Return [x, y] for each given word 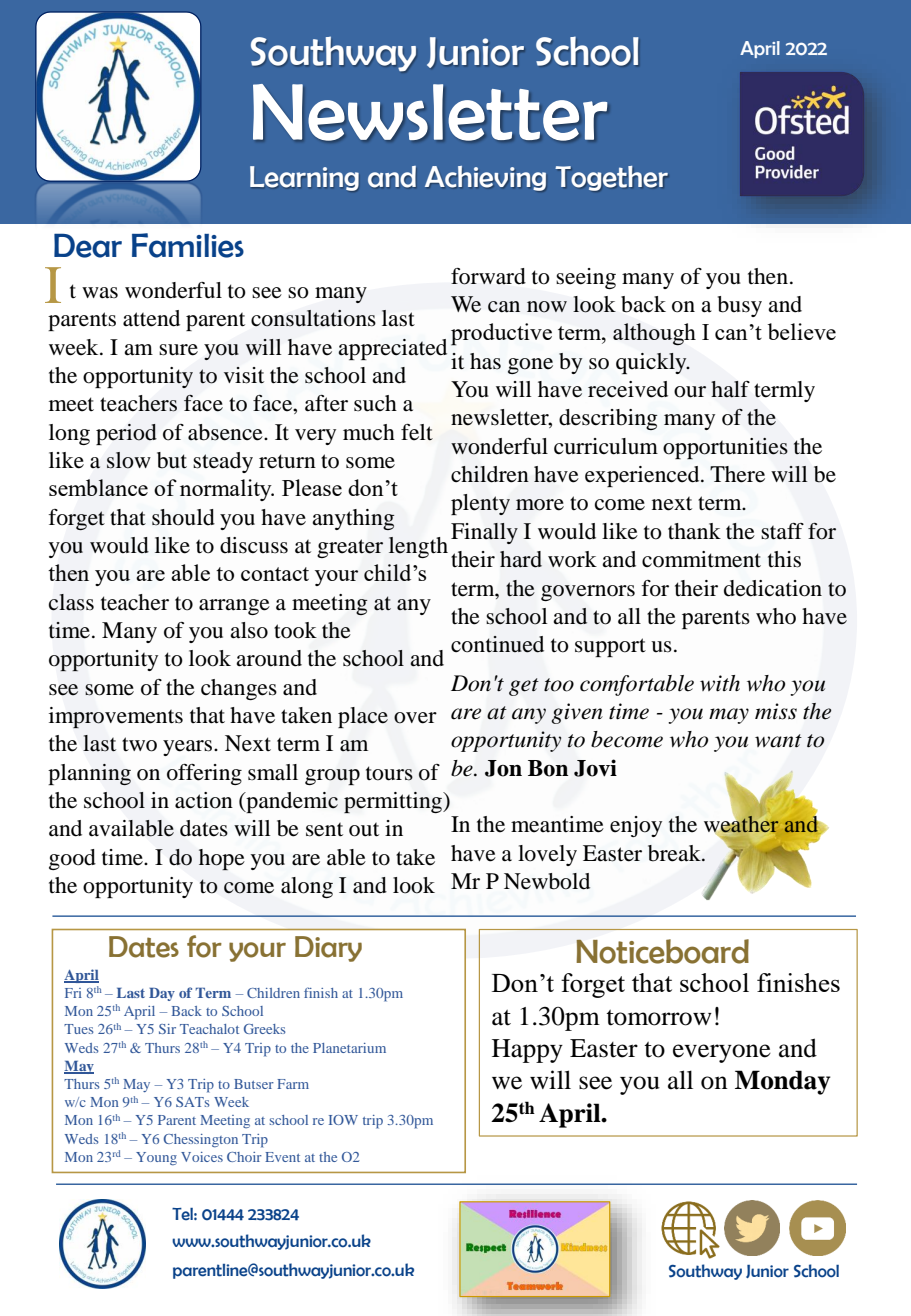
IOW [343, 1120]
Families [188, 245]
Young [156, 1158]
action [204, 800]
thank [694, 531]
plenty [480, 504]
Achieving [485, 178]
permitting [394, 802]
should [183, 517]
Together [611, 178]
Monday [783, 1082]
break [675, 853]
